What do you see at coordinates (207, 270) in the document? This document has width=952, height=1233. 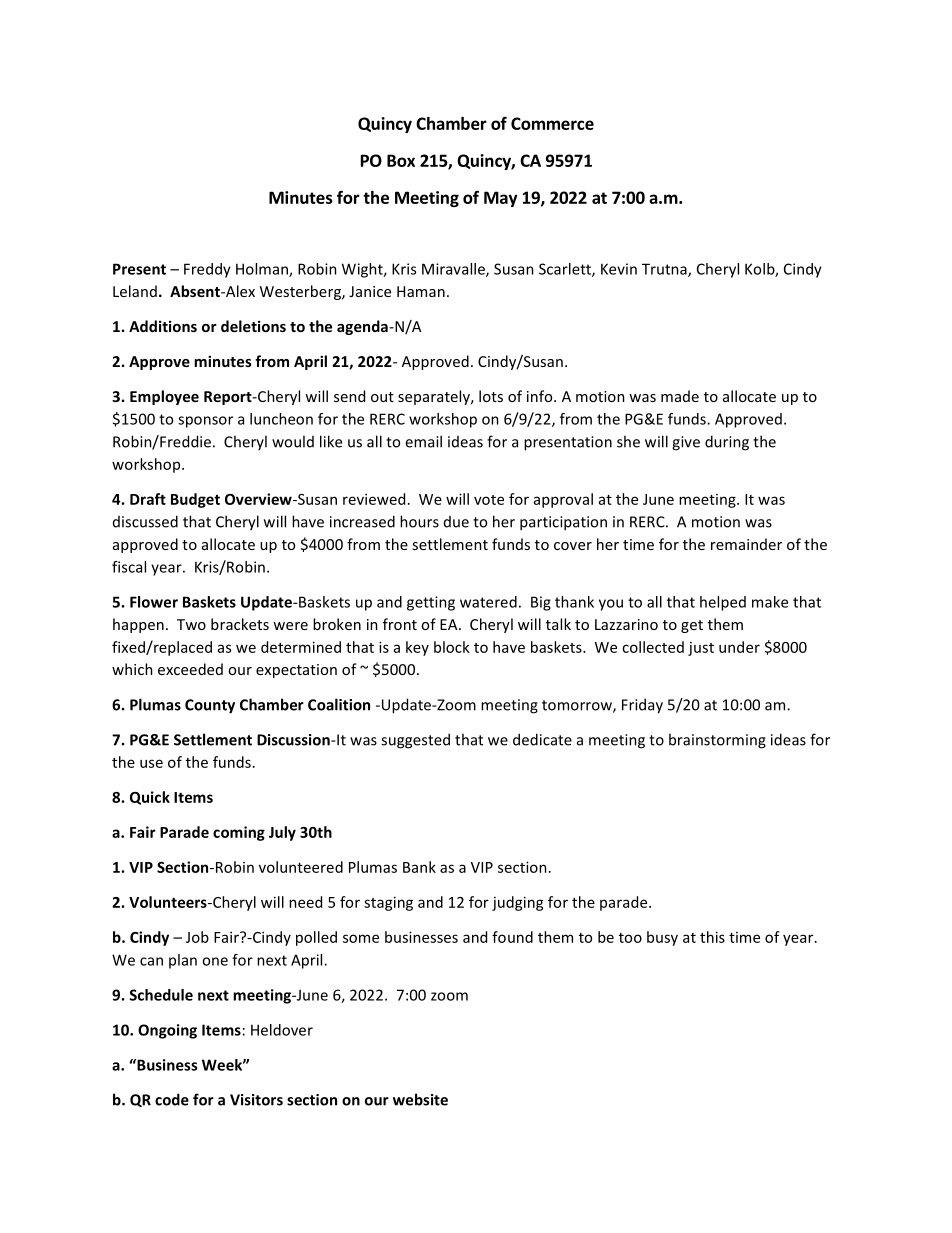 I see `Freddy` at bounding box center [207, 270].
